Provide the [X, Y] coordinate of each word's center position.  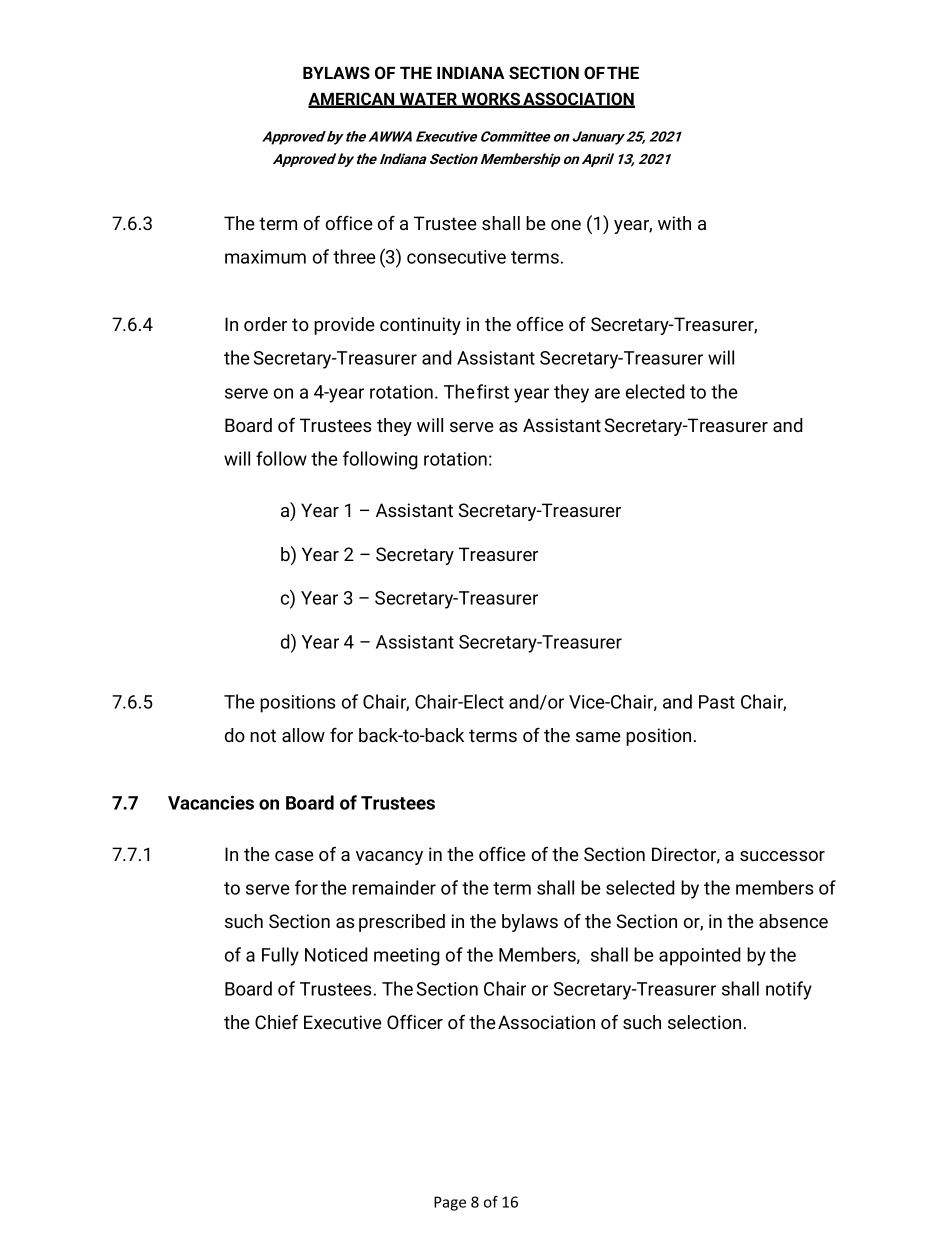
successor [782, 856]
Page [450, 1203]
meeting [407, 957]
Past [717, 702]
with [674, 223]
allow [303, 735]
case [294, 856]
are [607, 393]
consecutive [456, 257]
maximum [265, 257]
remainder [394, 887]
